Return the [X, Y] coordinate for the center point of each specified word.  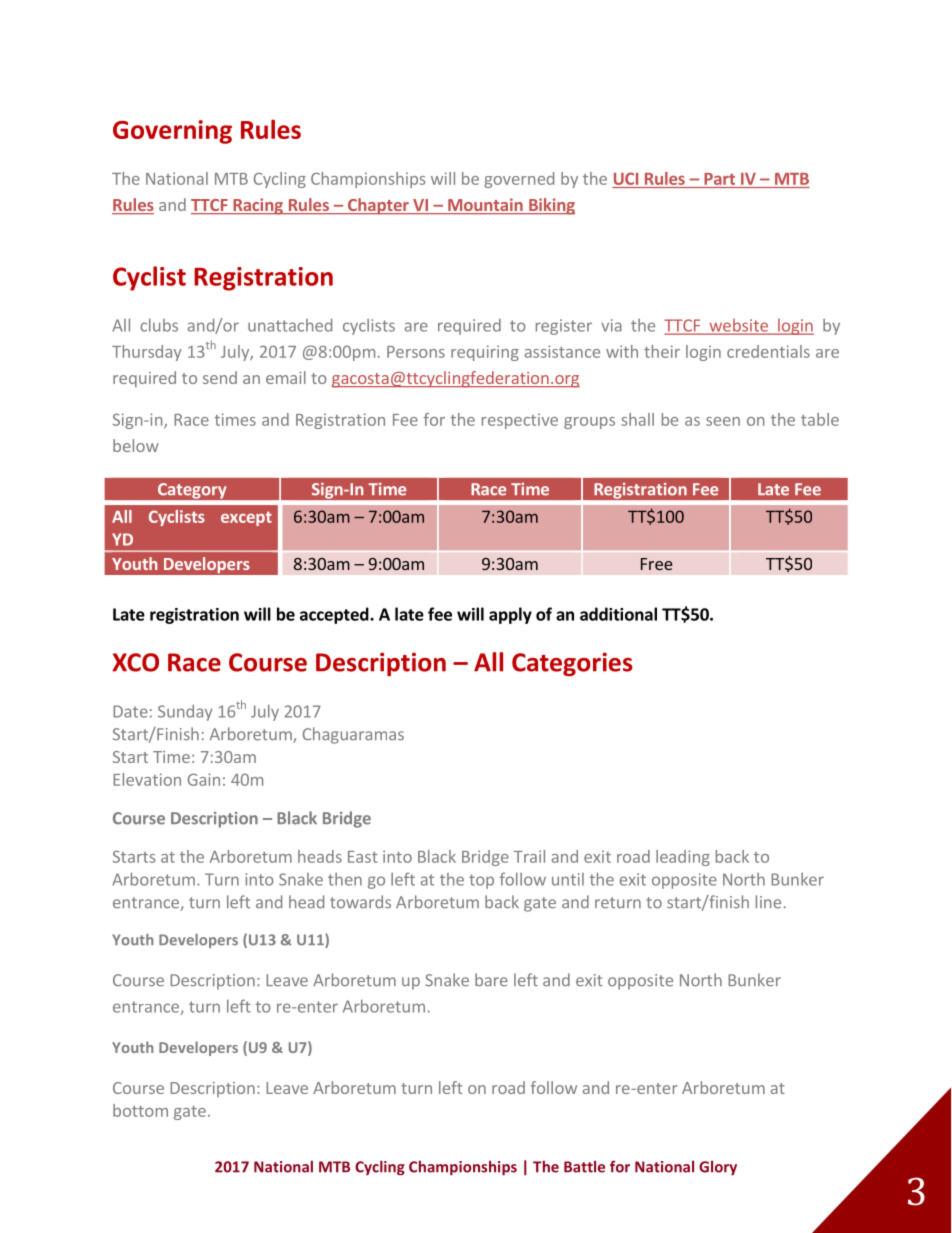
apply [510, 615]
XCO [135, 662]
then [345, 879]
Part [719, 179]
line [768, 902]
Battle [584, 1166]
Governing [172, 132]
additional [618, 614]
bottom [140, 1110]
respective [520, 421]
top [481, 881]
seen [723, 421]
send [220, 377]
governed [519, 180]
